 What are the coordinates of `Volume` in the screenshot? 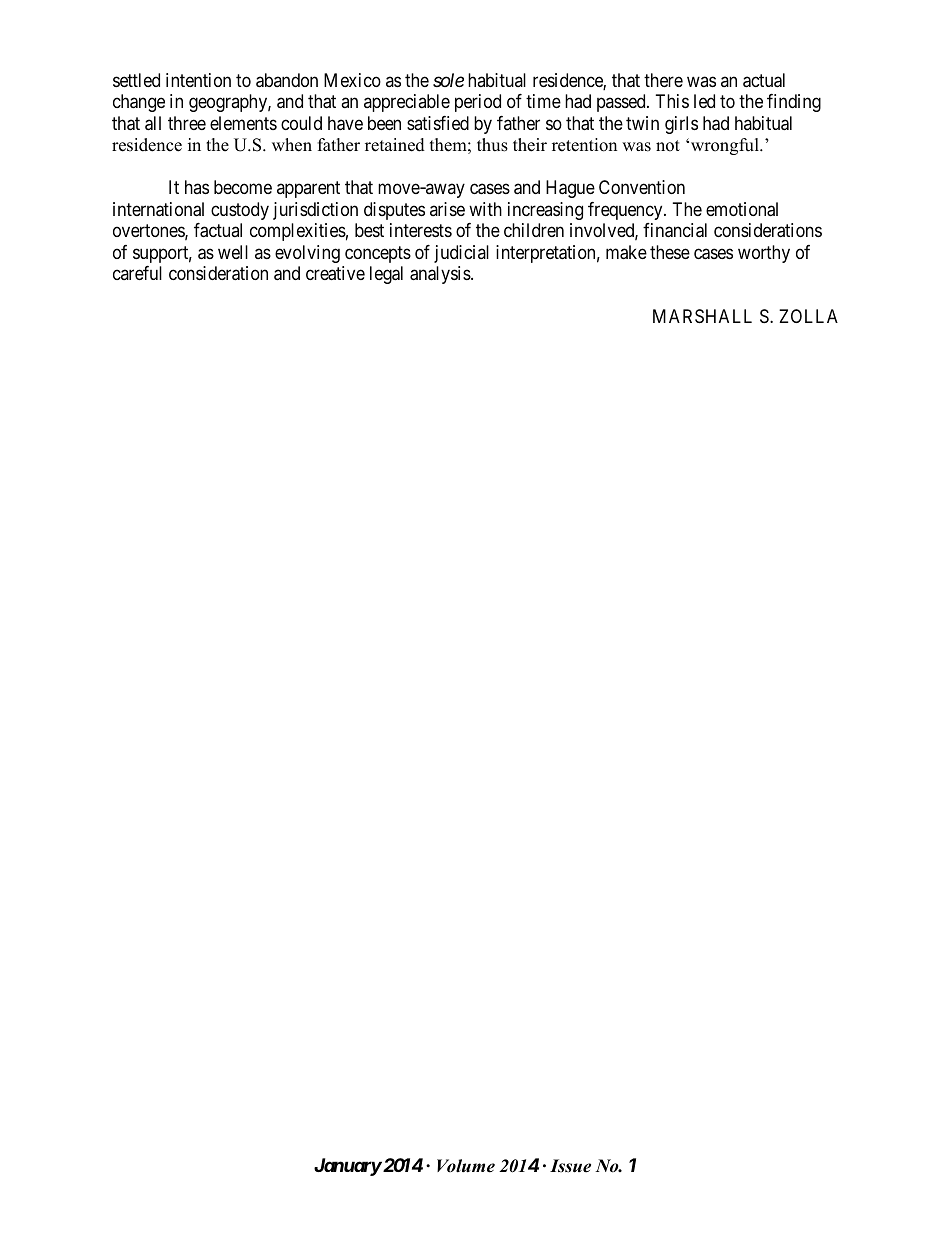 It's located at (466, 1166).
